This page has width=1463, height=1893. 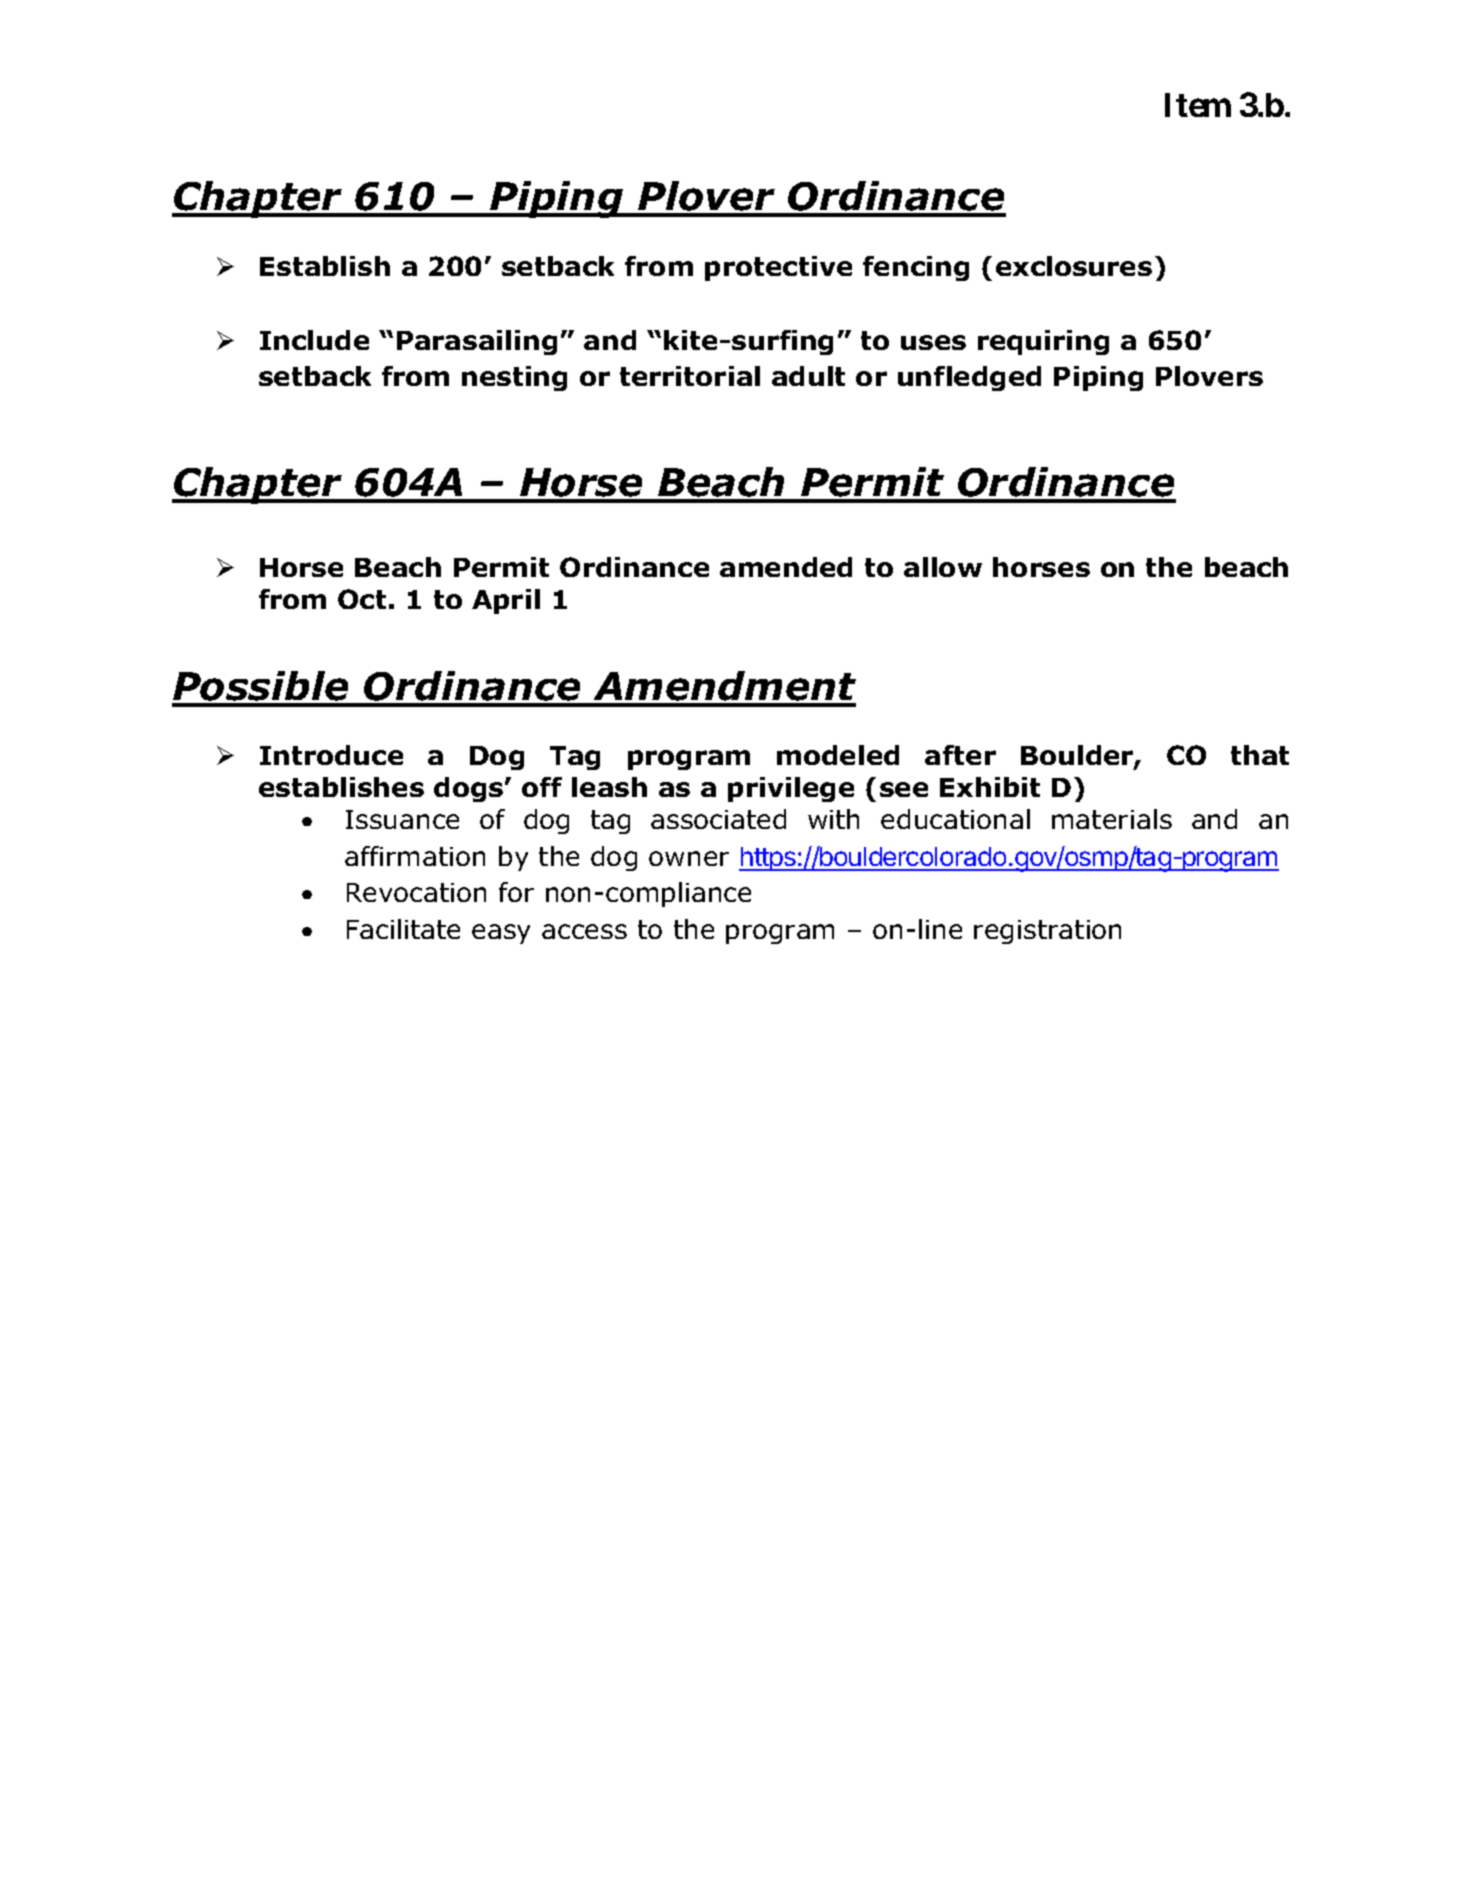 I want to click on protective, so click(x=778, y=268).
